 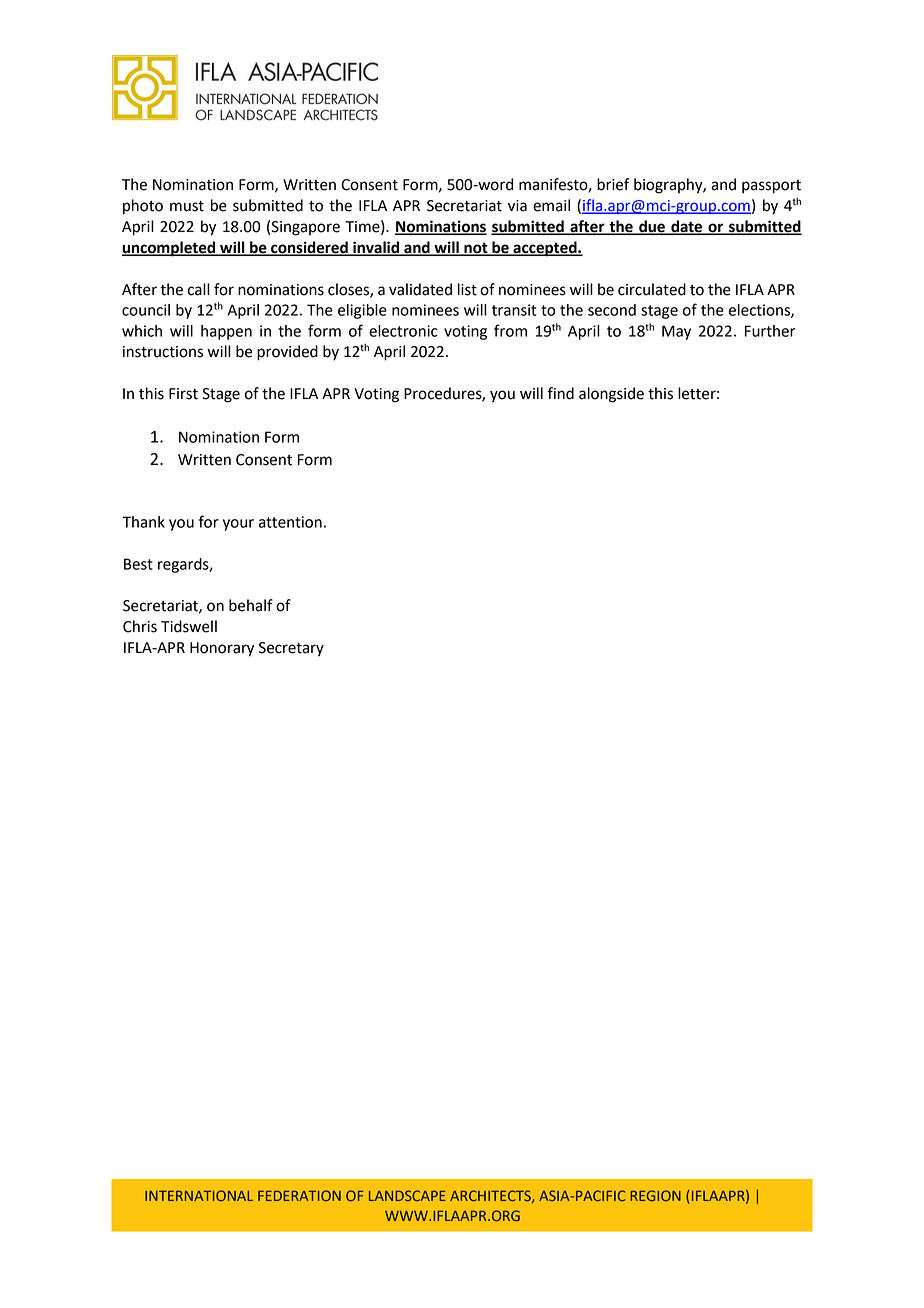 I want to click on not, so click(x=476, y=248).
